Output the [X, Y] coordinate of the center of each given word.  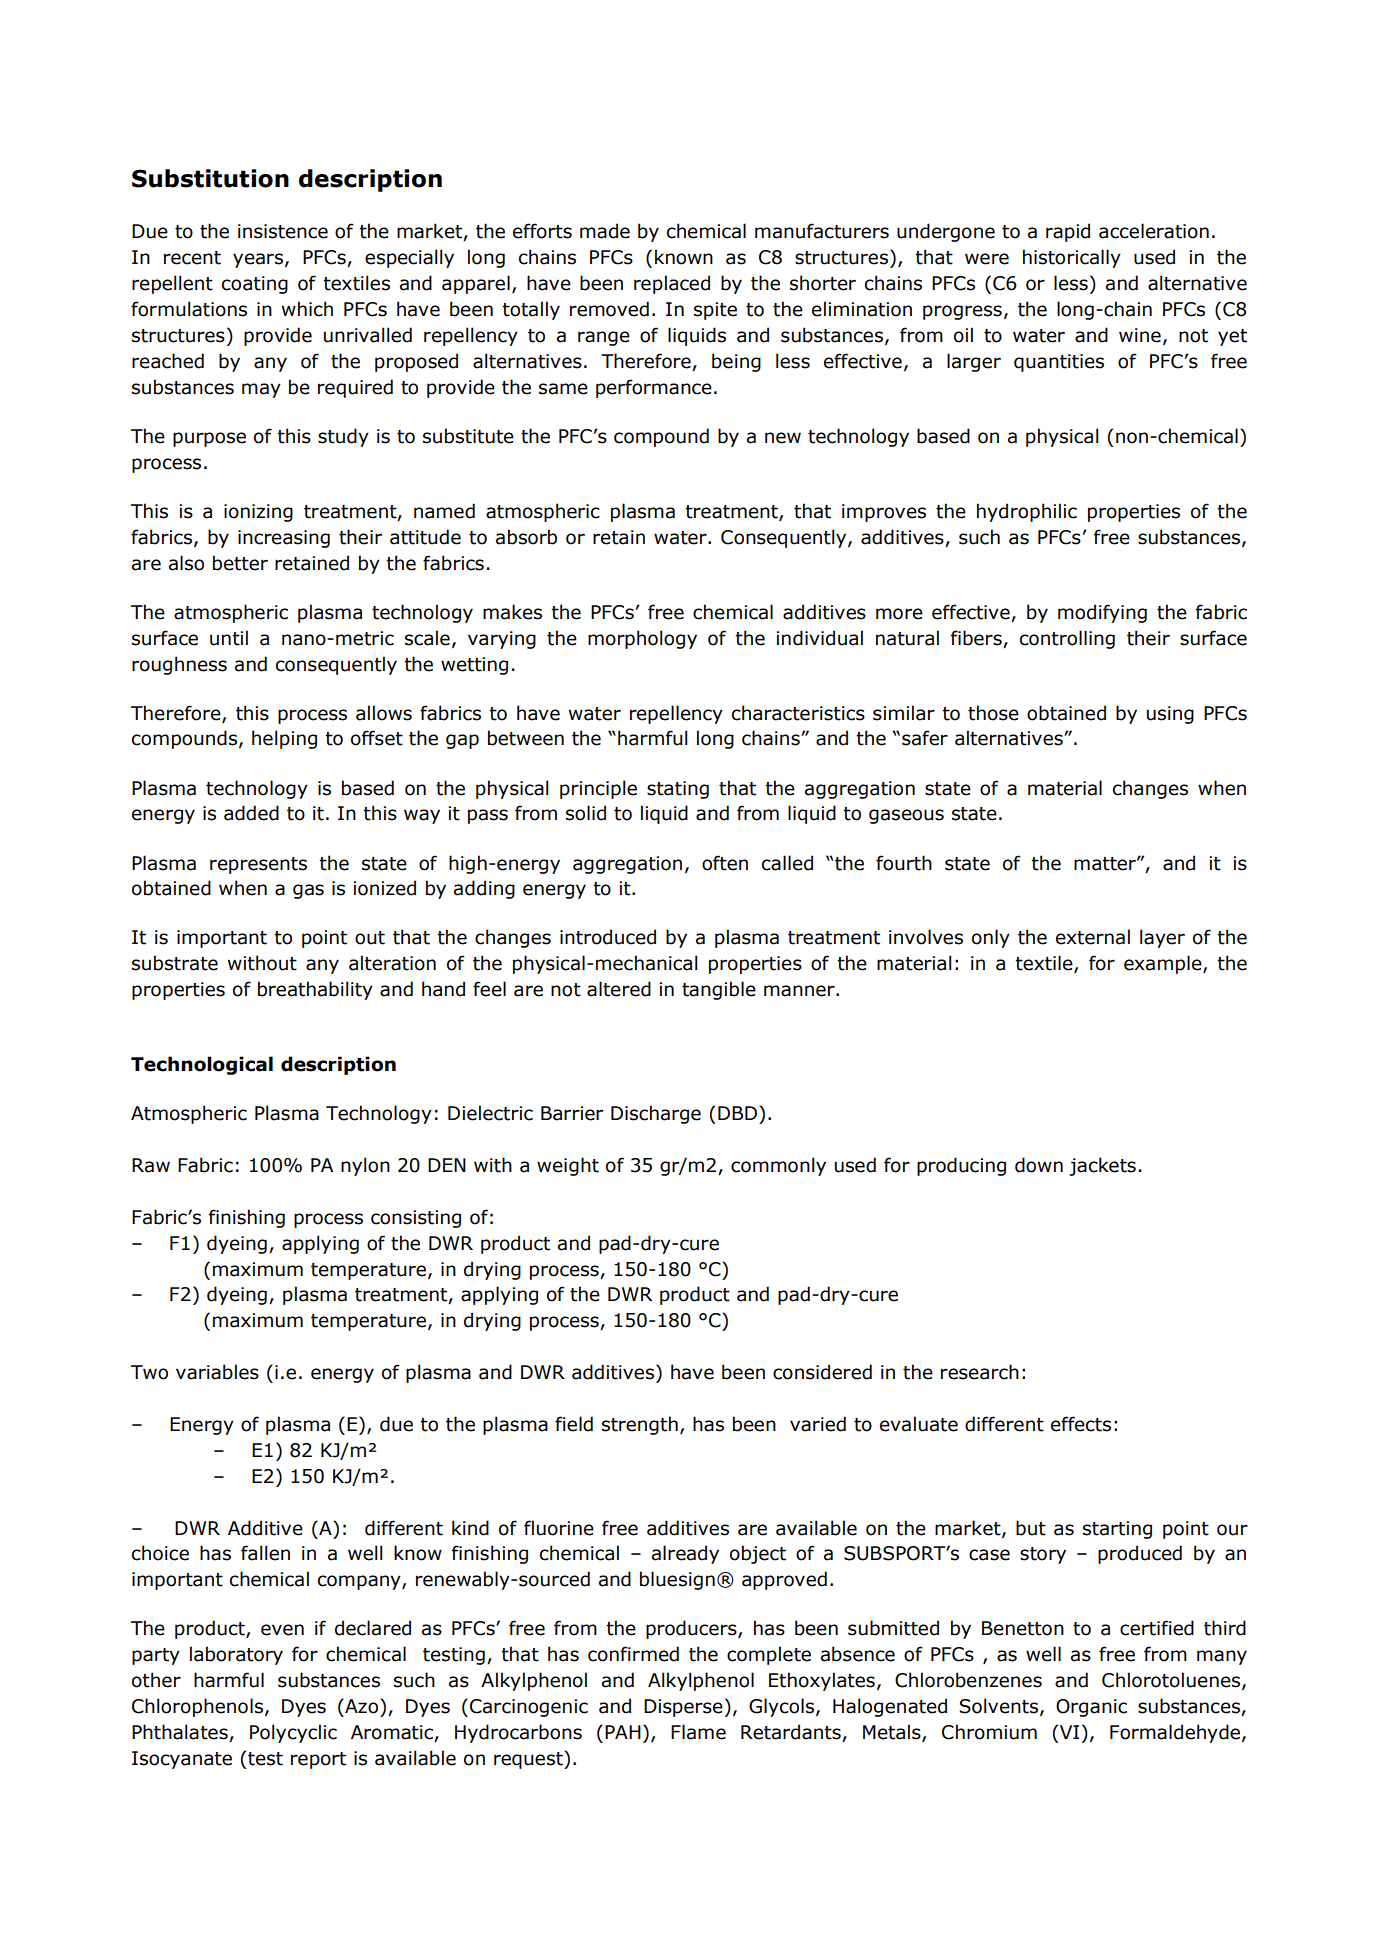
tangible [719, 990]
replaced [672, 284]
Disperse [683, 1708]
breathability [315, 990]
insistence [283, 231]
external [1093, 937]
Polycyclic [293, 1733]
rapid [1068, 232]
